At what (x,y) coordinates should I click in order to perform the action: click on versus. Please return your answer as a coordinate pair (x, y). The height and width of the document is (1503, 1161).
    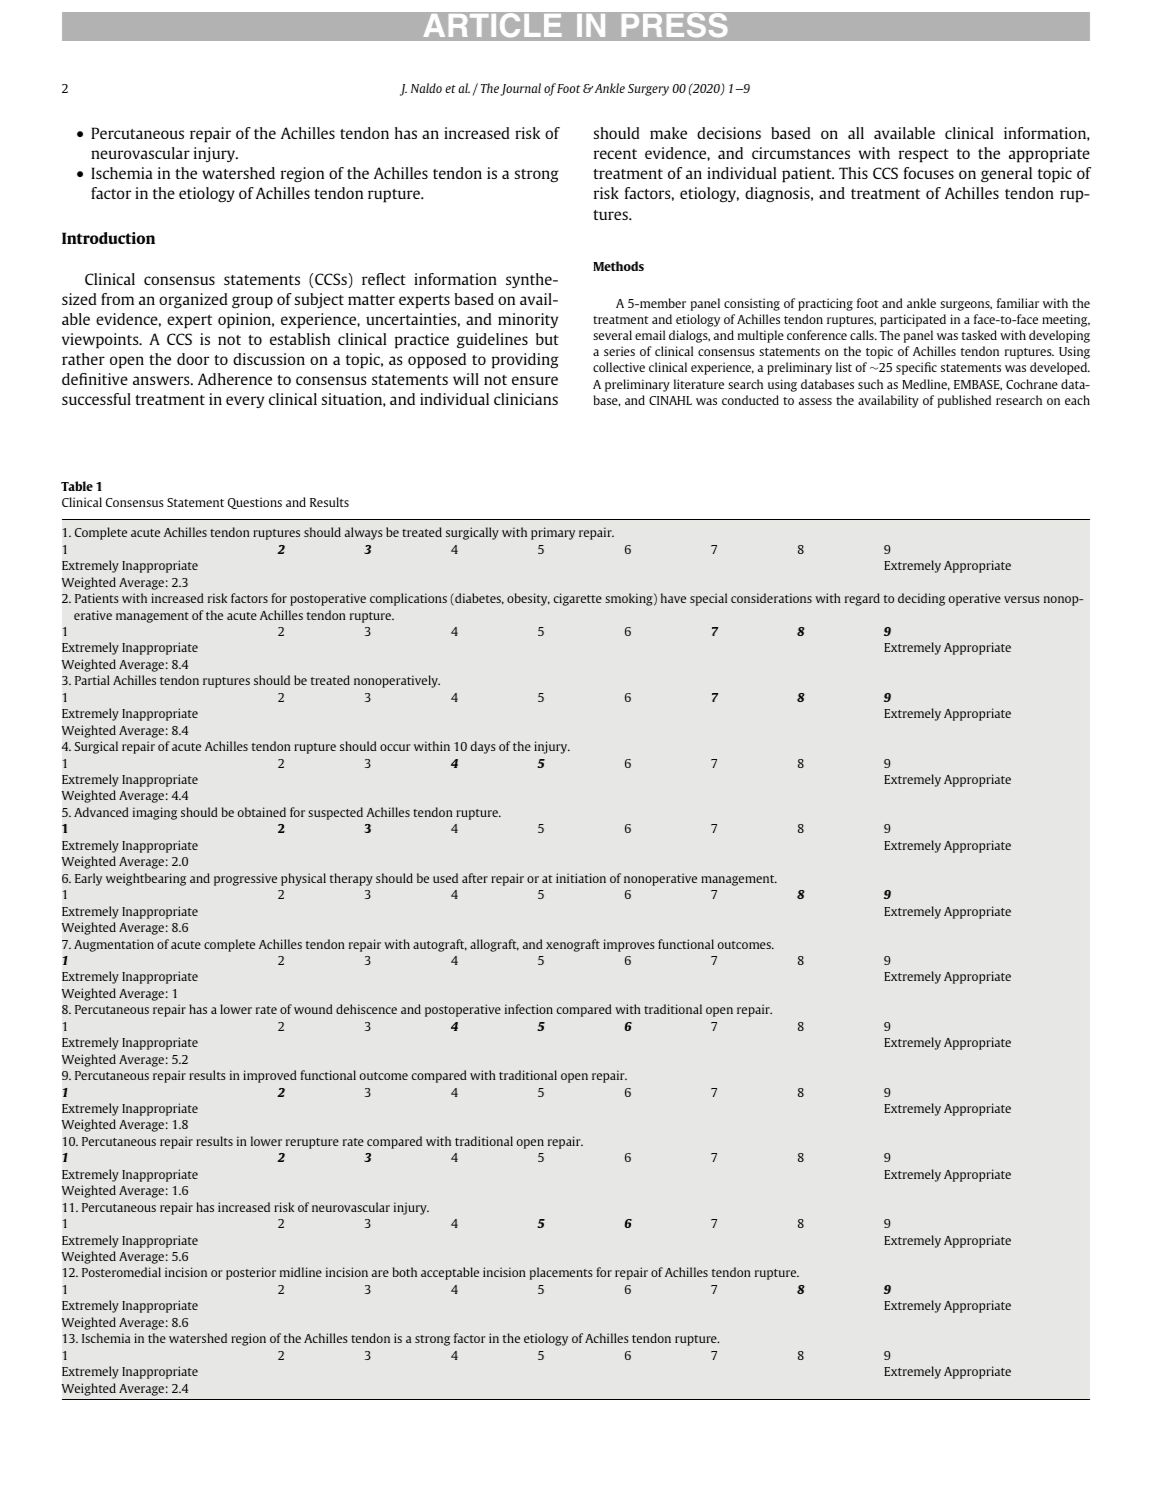
    Looking at the image, I should click on (1022, 599).
